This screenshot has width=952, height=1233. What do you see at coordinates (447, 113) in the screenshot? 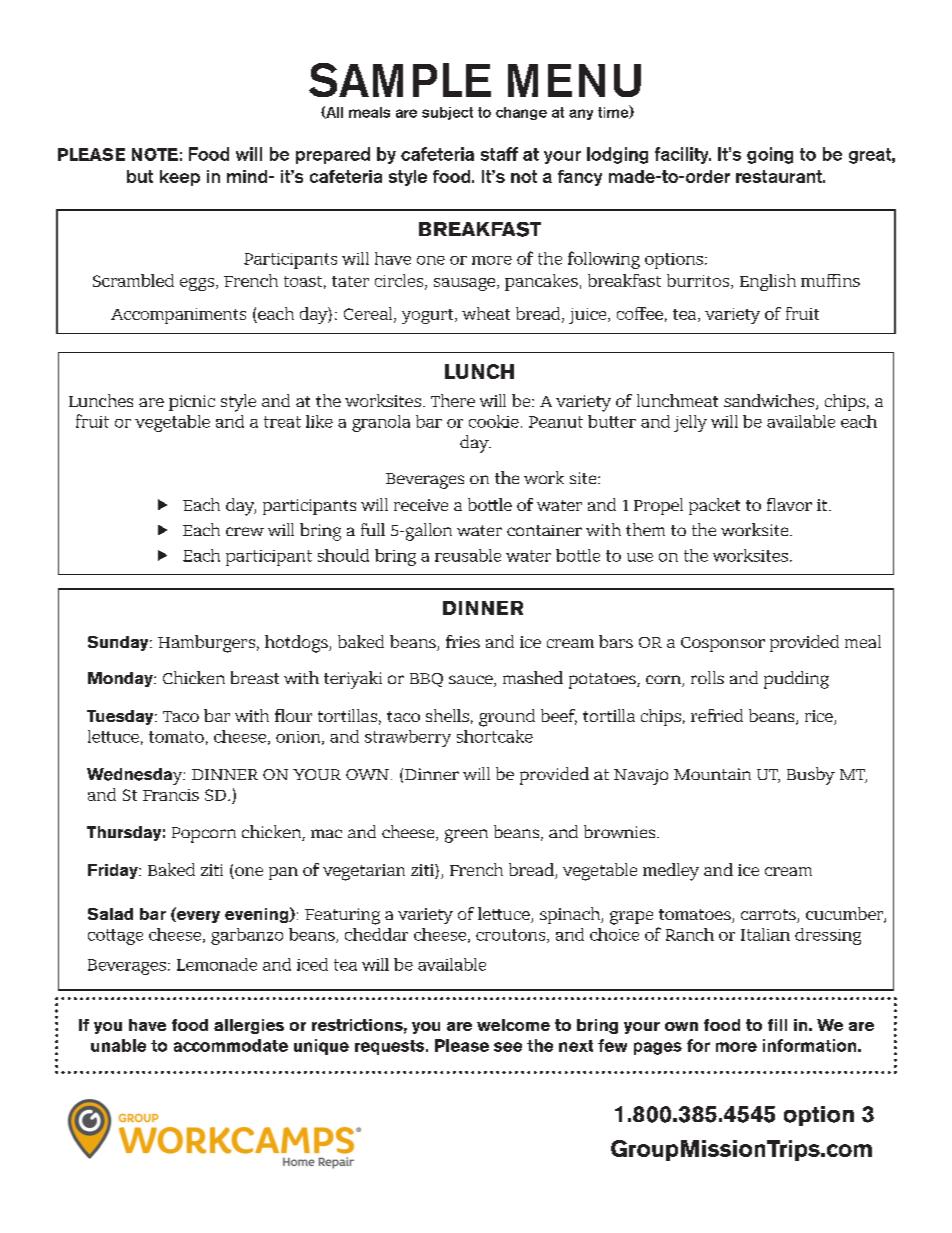
I see `subject` at bounding box center [447, 113].
